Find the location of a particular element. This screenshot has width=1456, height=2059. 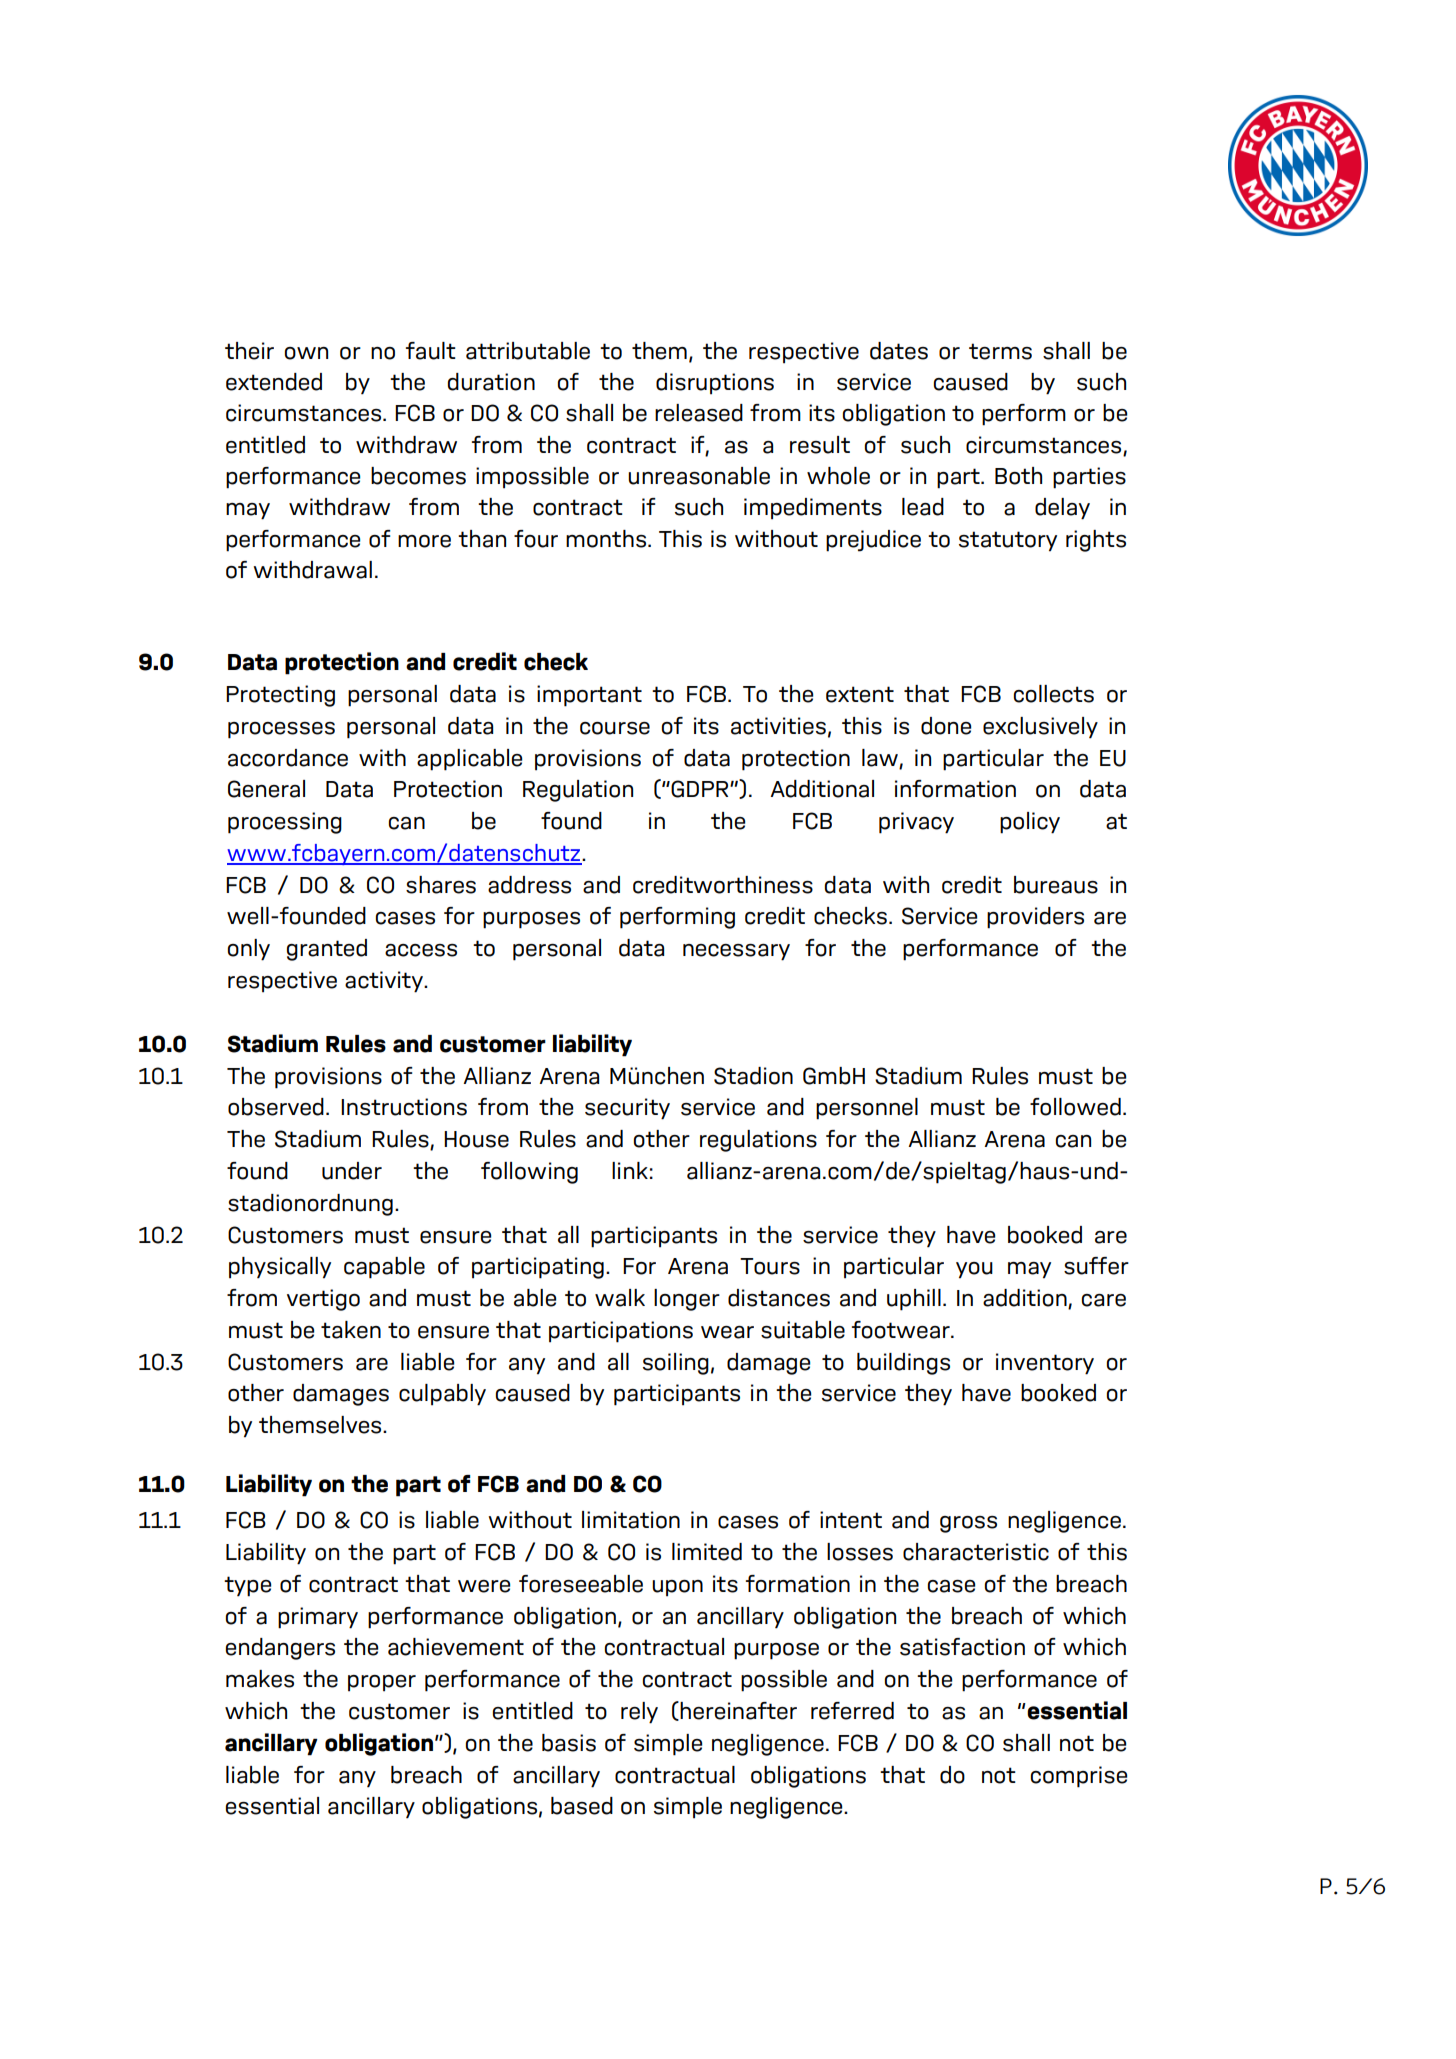

proper is located at coordinates (382, 1683).
